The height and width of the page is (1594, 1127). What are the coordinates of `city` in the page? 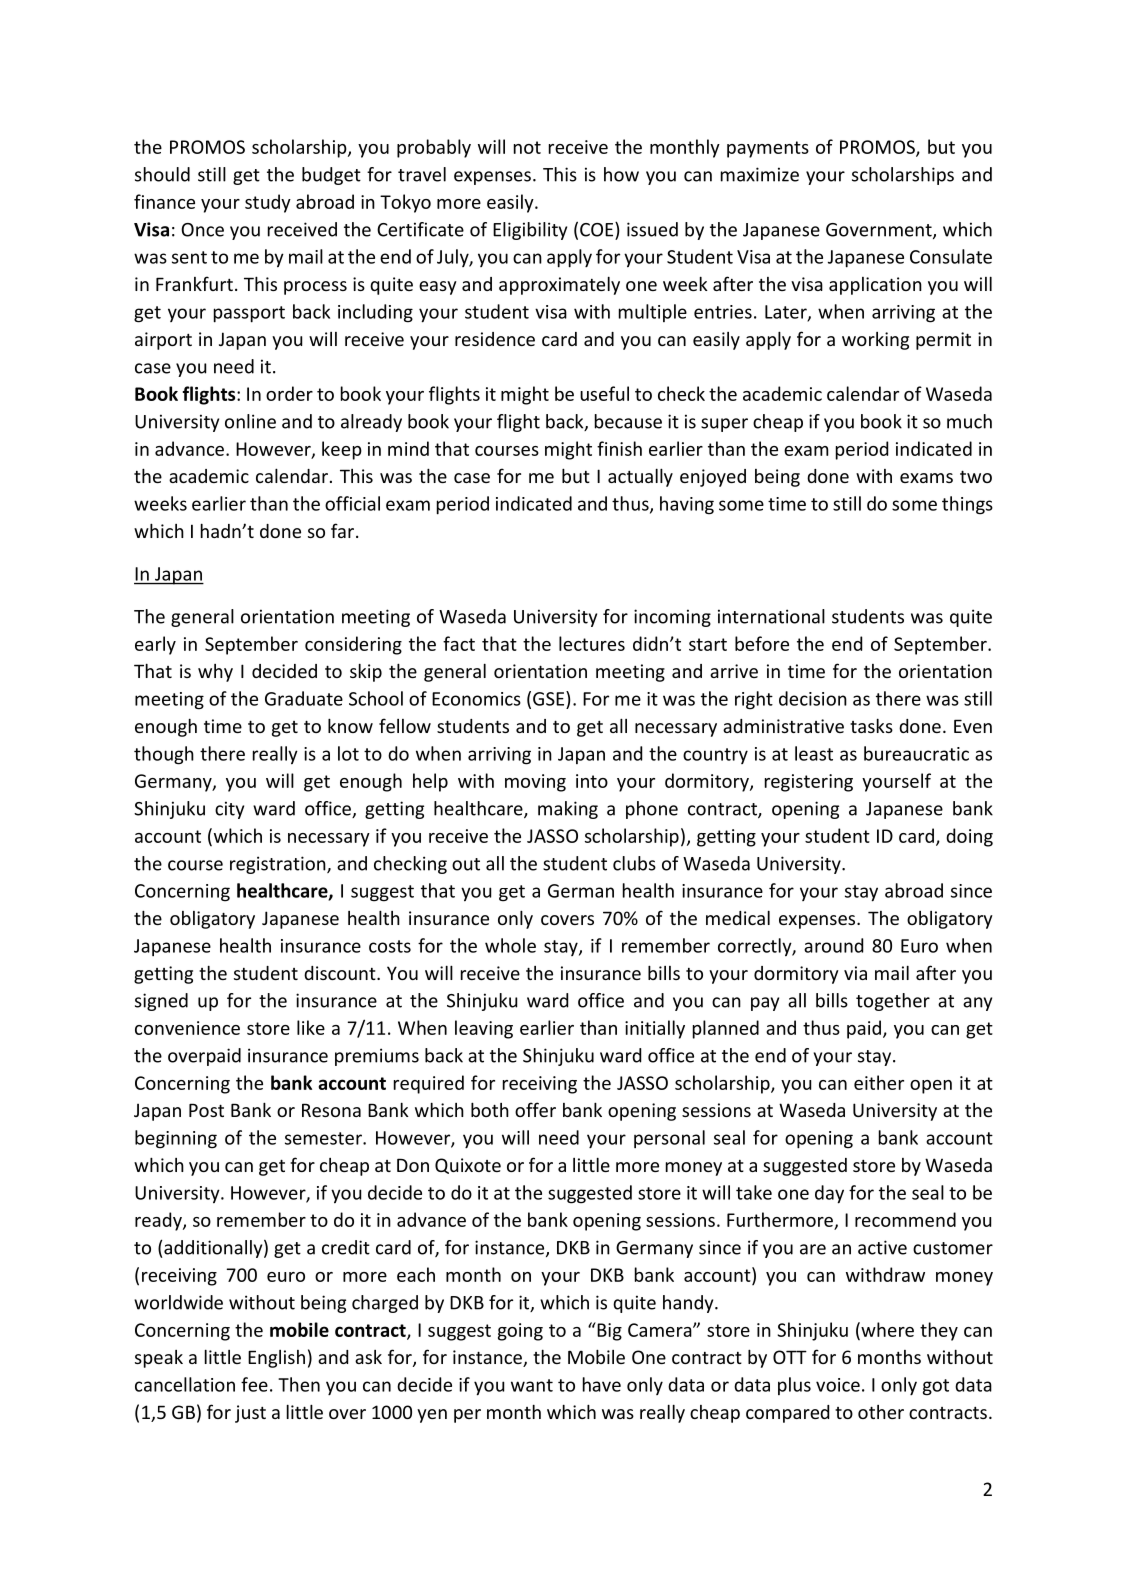 It's located at (229, 810).
